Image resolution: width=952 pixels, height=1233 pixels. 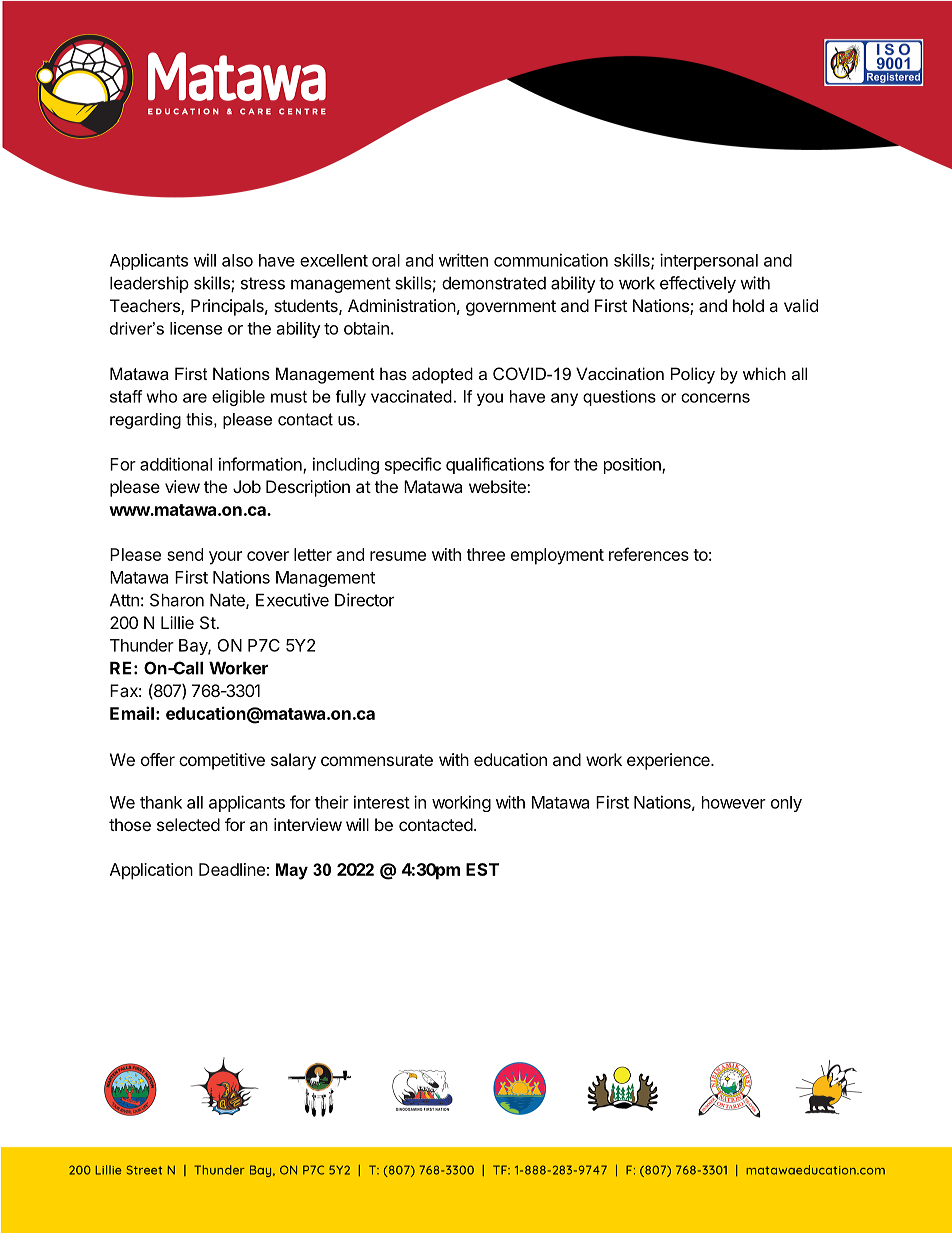 What do you see at coordinates (195, 398) in the screenshot?
I see `are` at bounding box center [195, 398].
